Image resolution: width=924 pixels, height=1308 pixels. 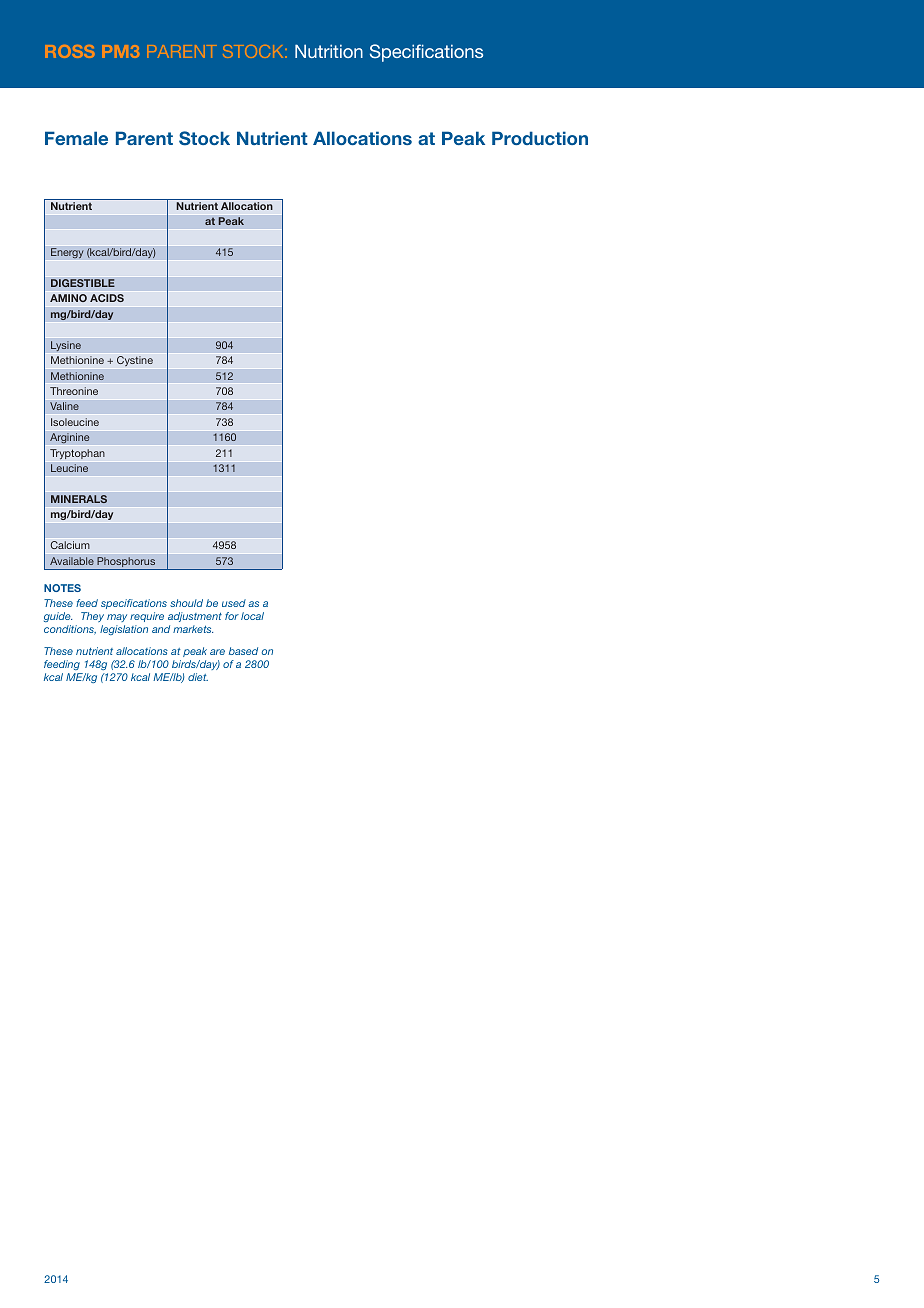 What do you see at coordinates (540, 138) in the document?
I see `Production` at bounding box center [540, 138].
